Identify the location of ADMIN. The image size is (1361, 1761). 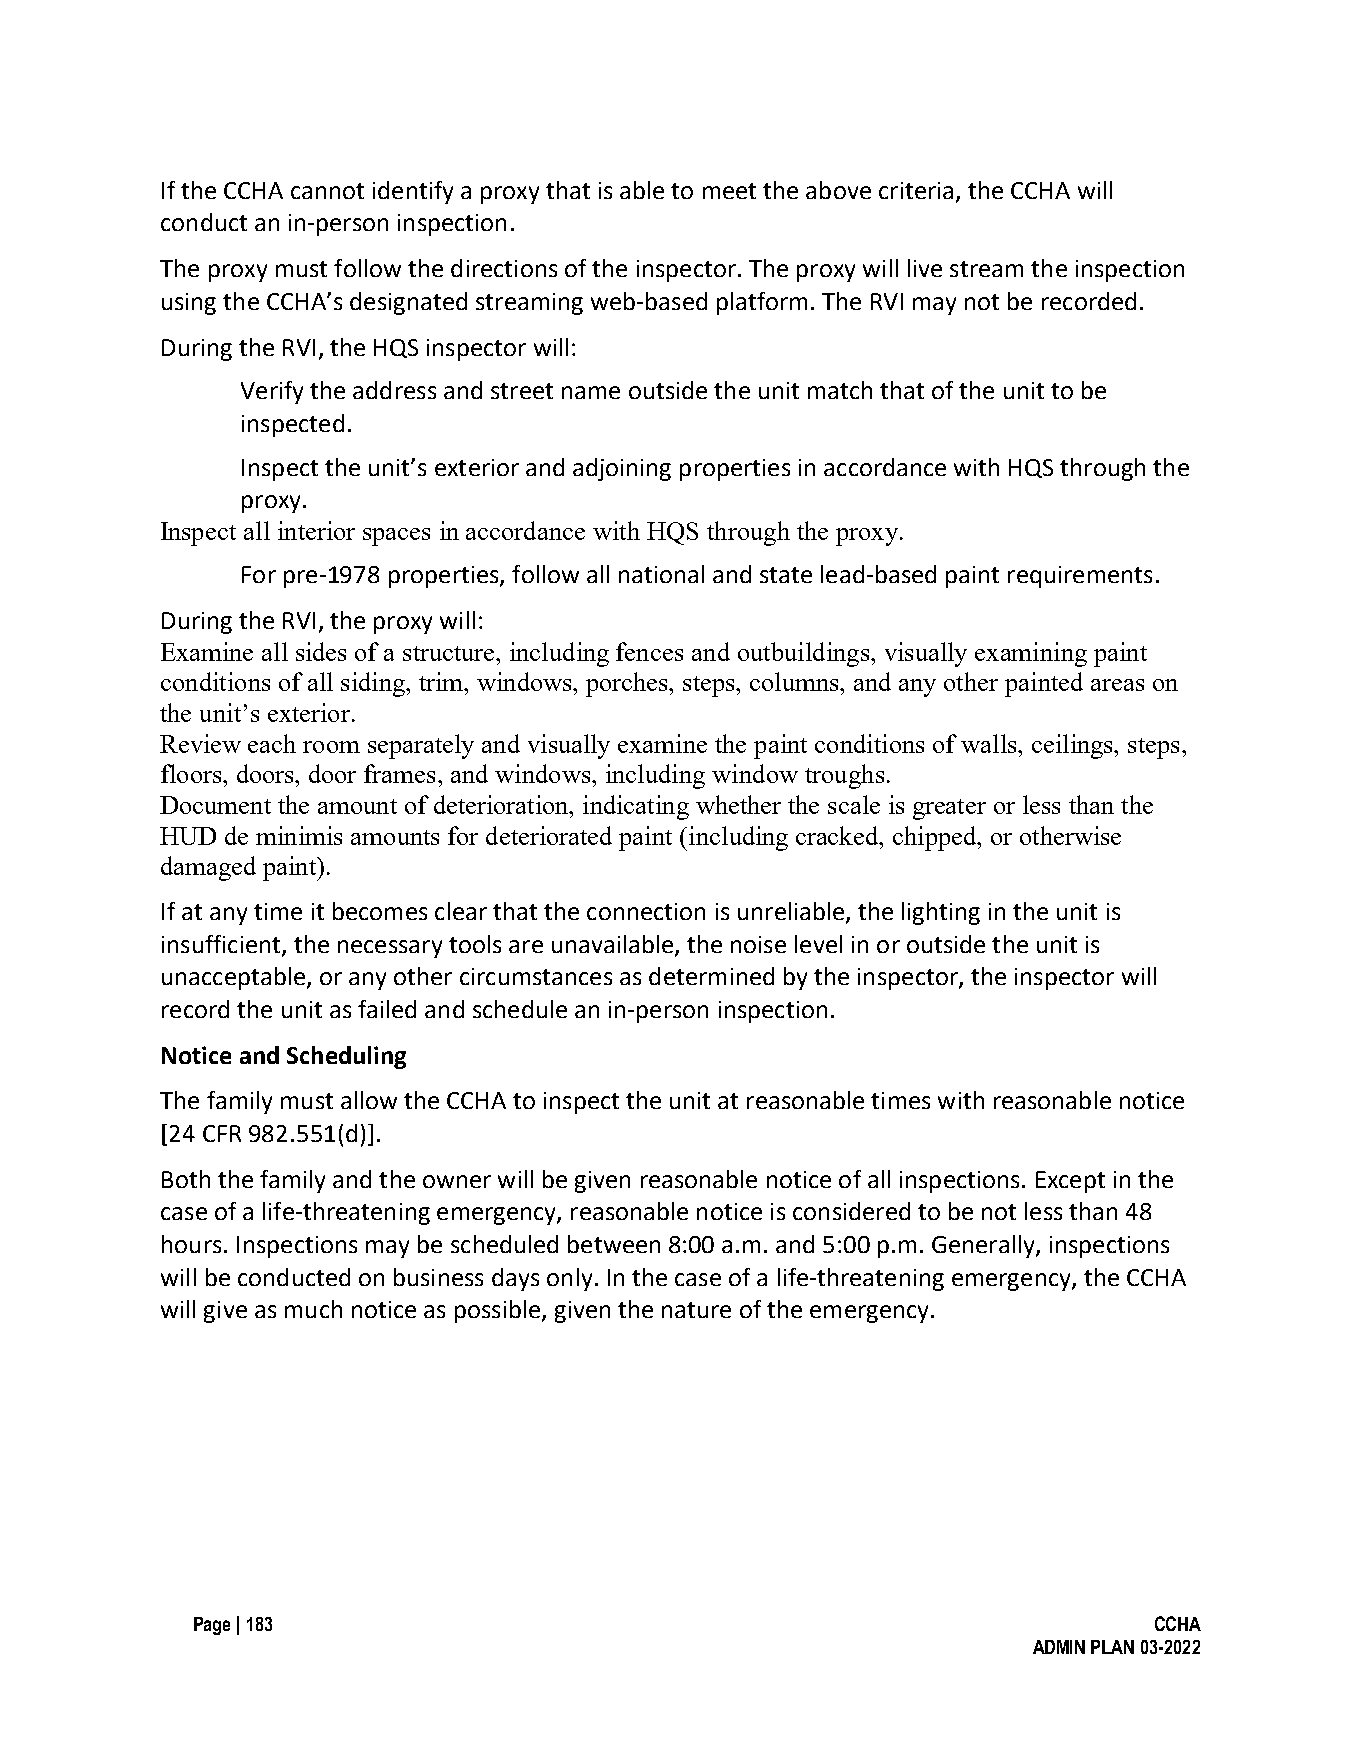
(1059, 1647).
